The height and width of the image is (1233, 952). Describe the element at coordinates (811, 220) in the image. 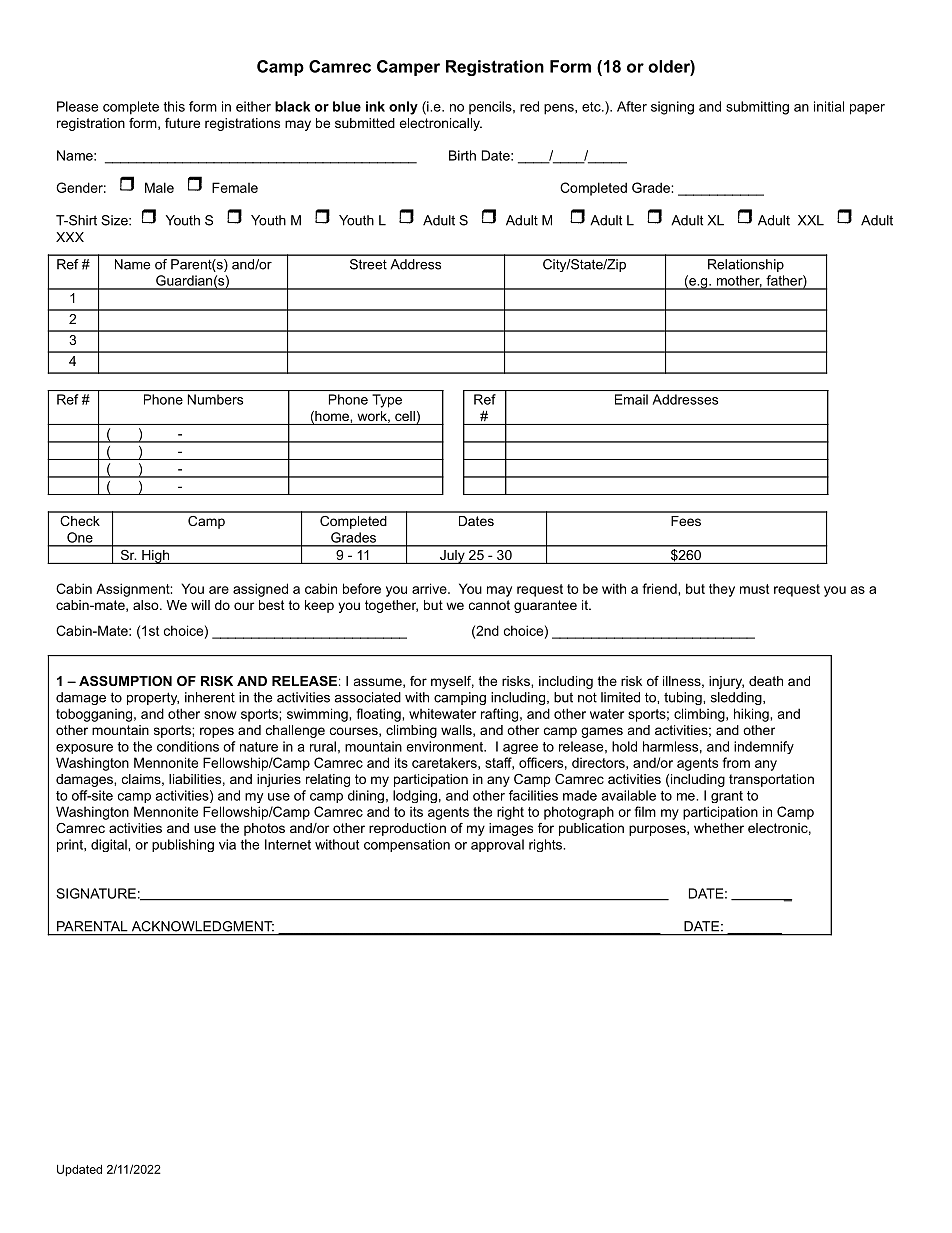

I see `XXL` at that location.
